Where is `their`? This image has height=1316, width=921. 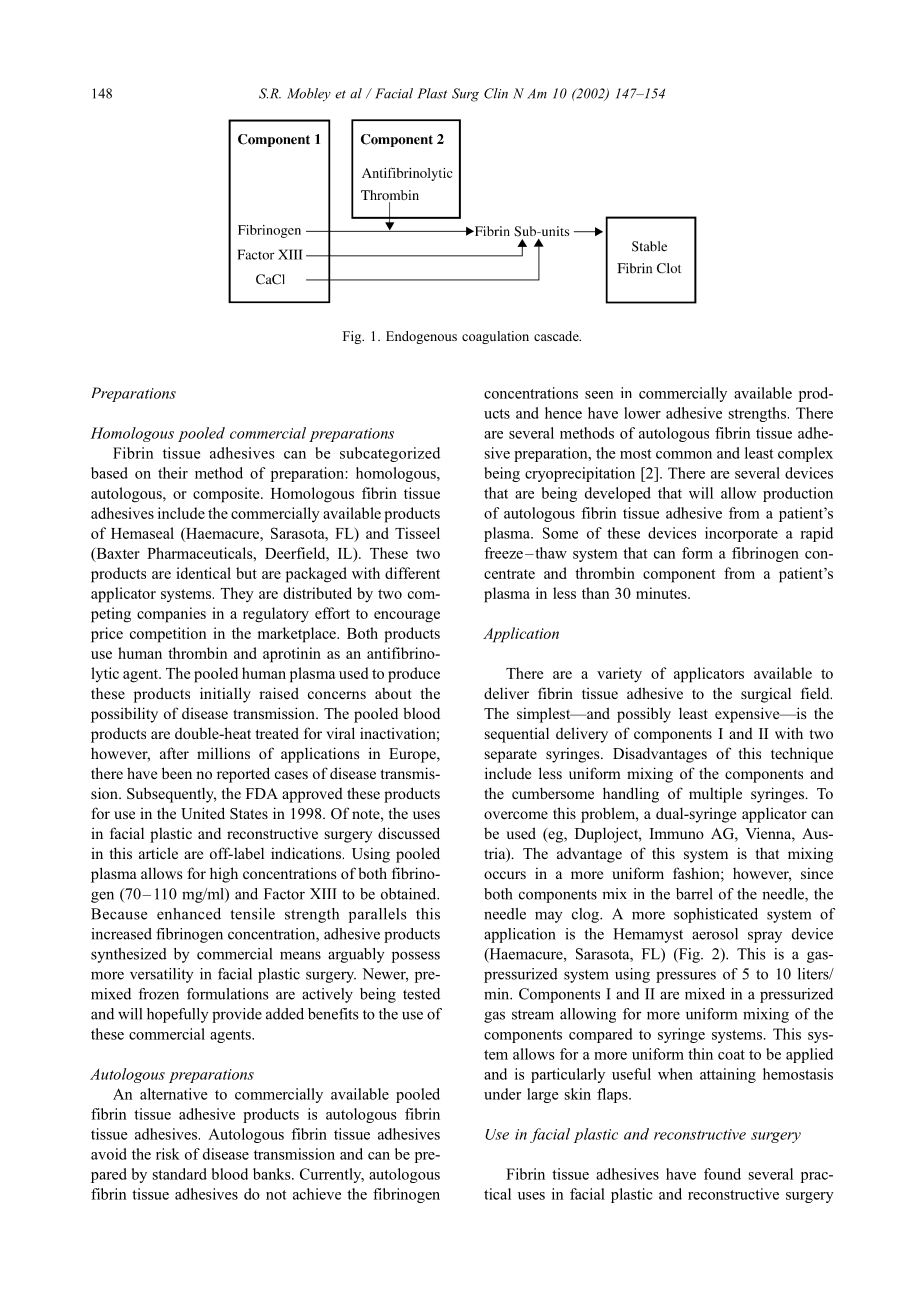 their is located at coordinates (173, 473).
